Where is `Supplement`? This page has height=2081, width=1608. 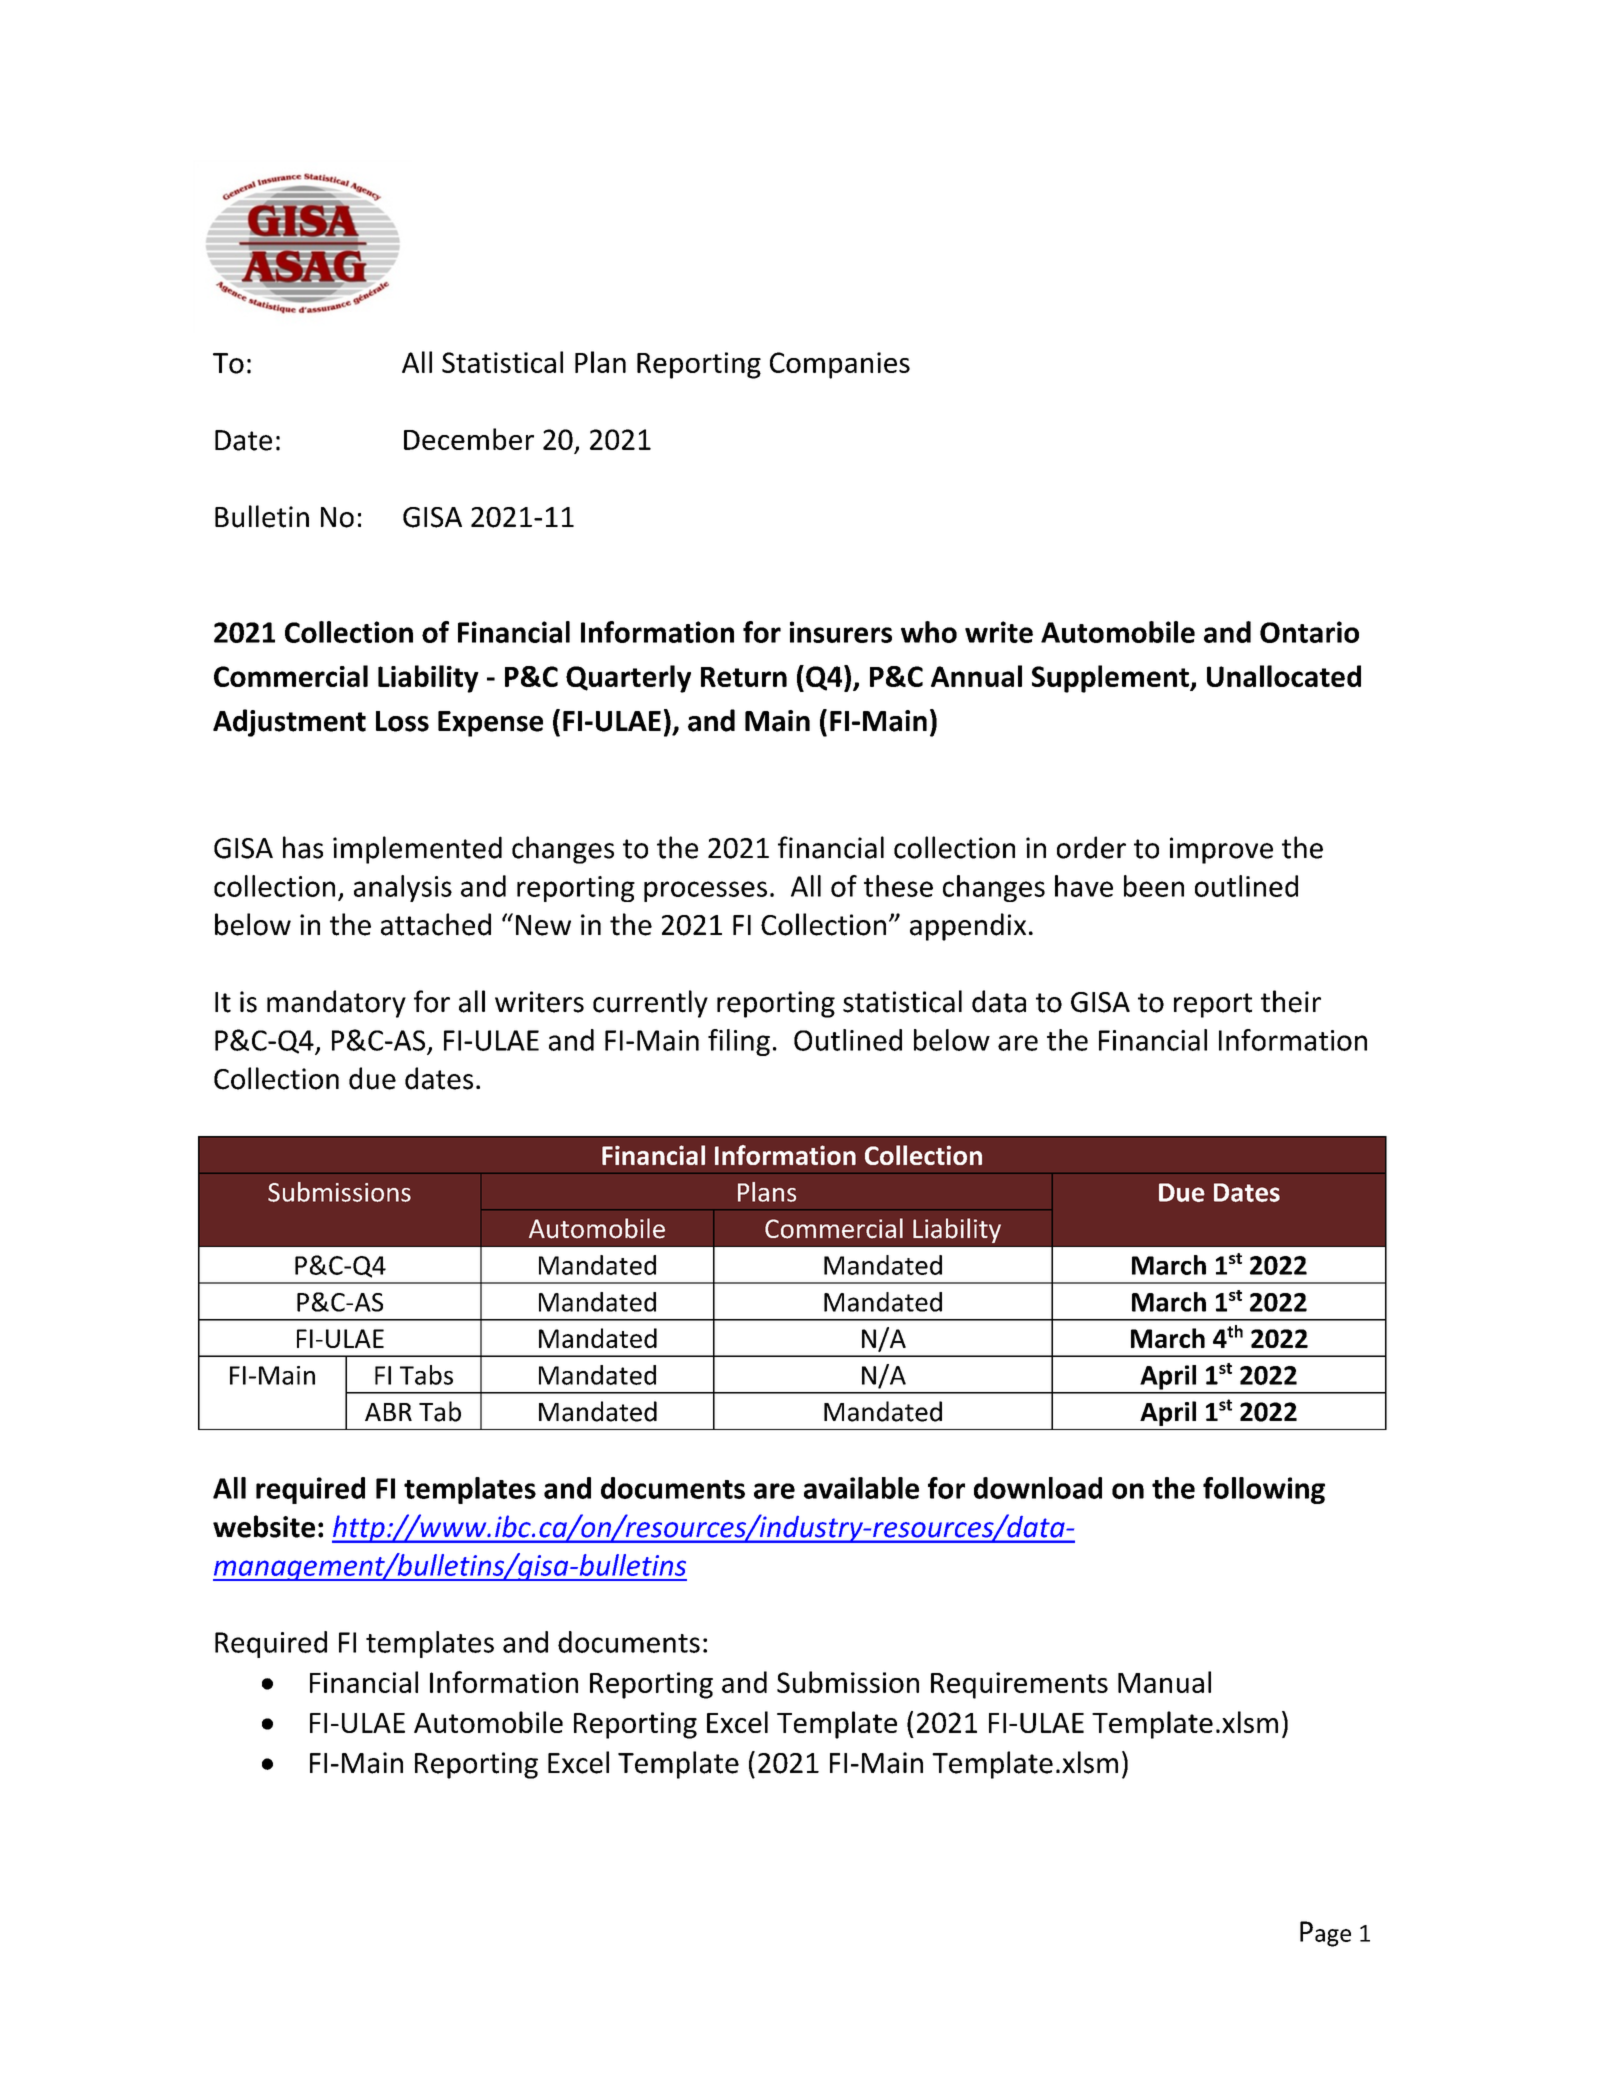
Supplement is located at coordinates (1111, 679).
